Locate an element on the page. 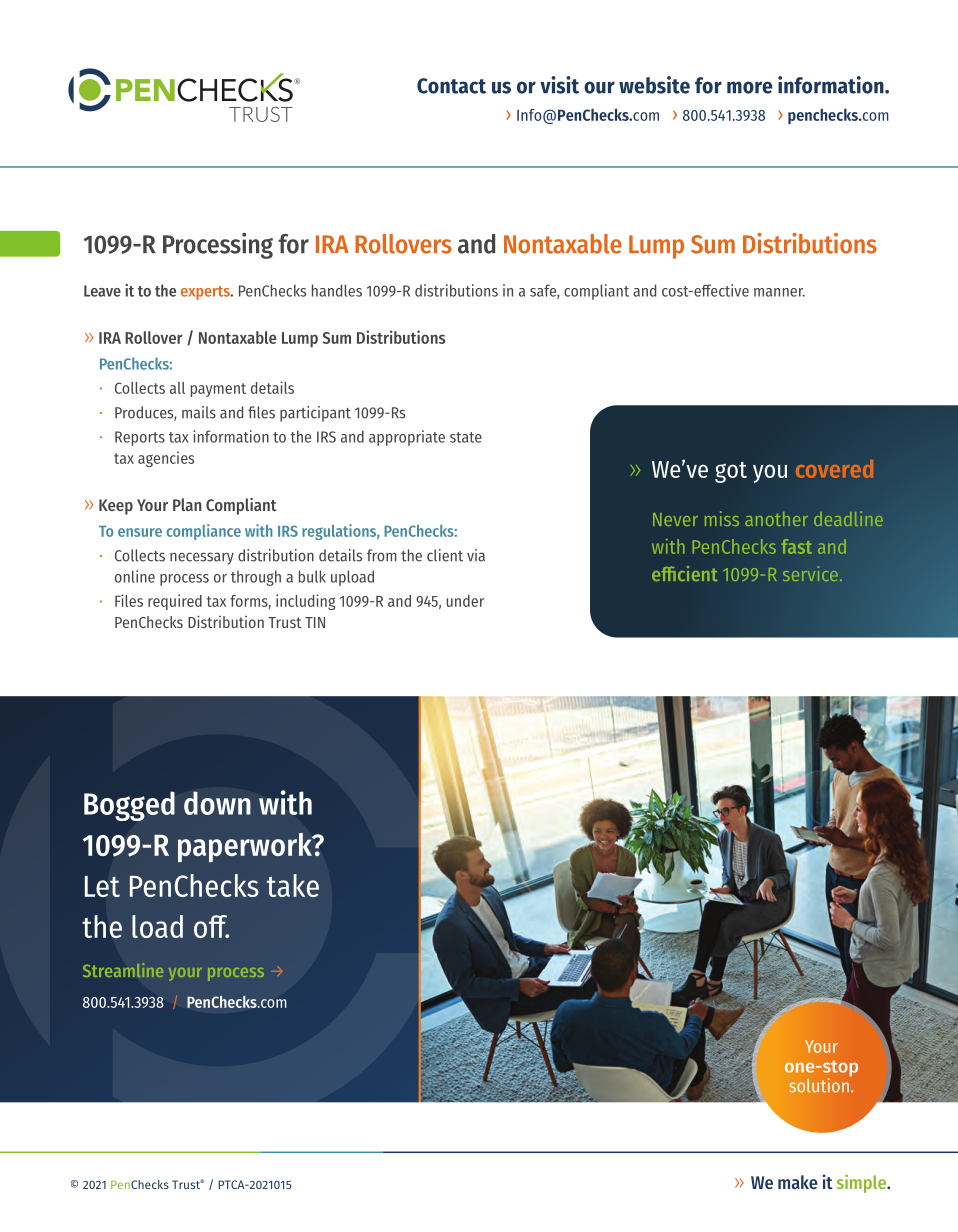 The image size is (958, 1232). more is located at coordinates (750, 87).
